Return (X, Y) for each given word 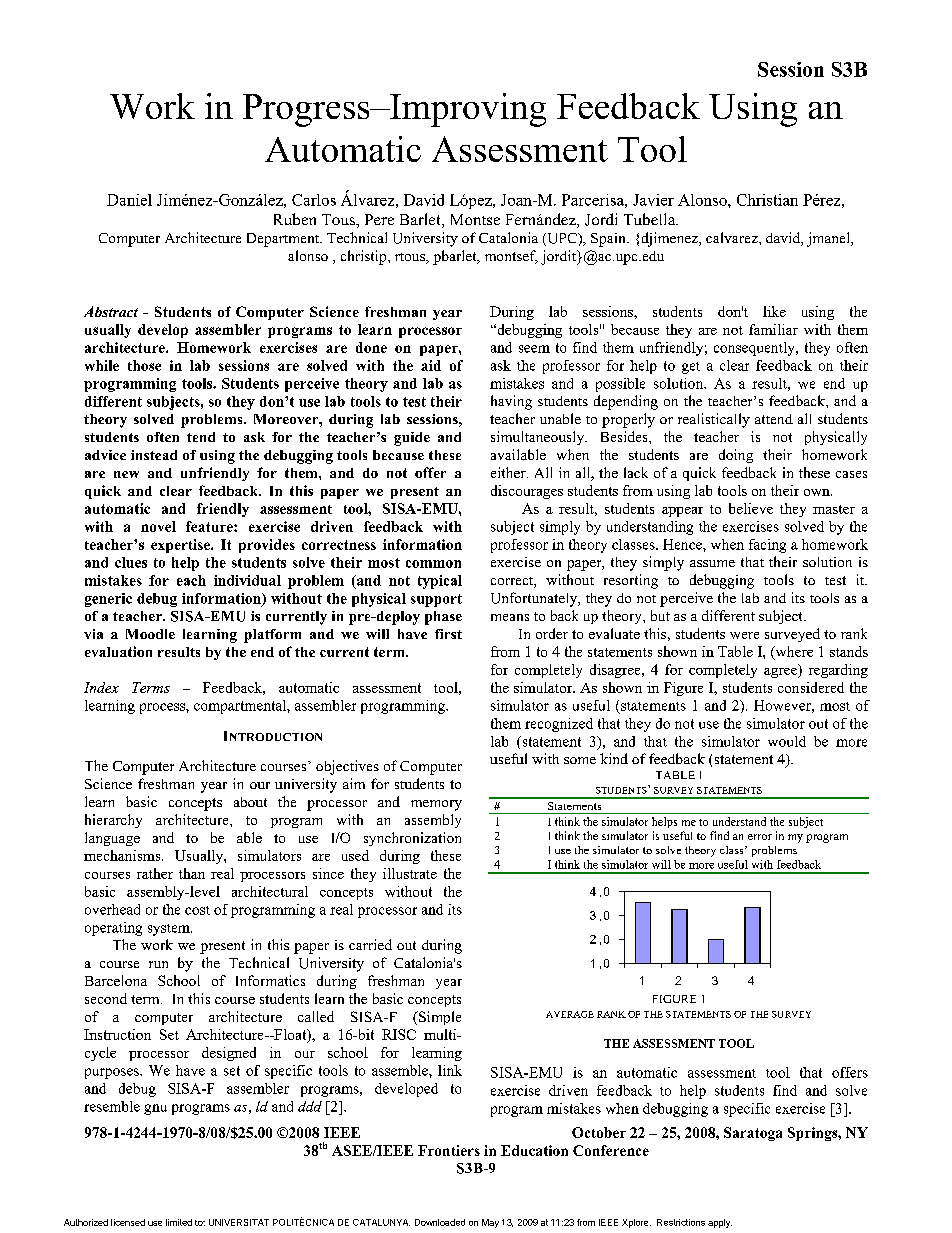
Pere (379, 219)
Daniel (129, 200)
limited (179, 1222)
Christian (767, 200)
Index (101, 687)
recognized (559, 725)
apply (720, 1223)
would (787, 741)
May (490, 1223)
